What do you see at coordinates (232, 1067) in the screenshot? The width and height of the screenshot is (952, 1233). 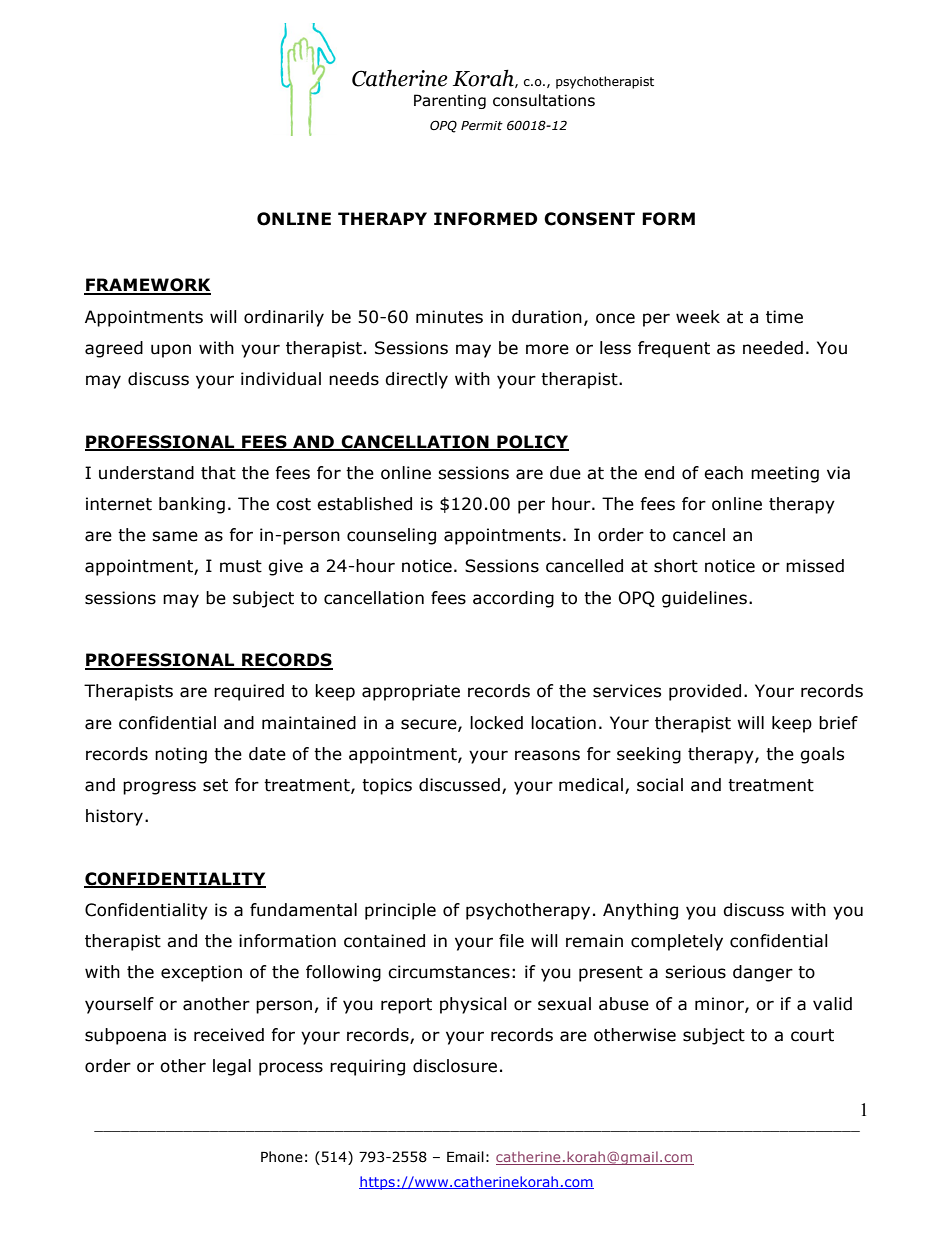 I see `legal` at bounding box center [232, 1067].
